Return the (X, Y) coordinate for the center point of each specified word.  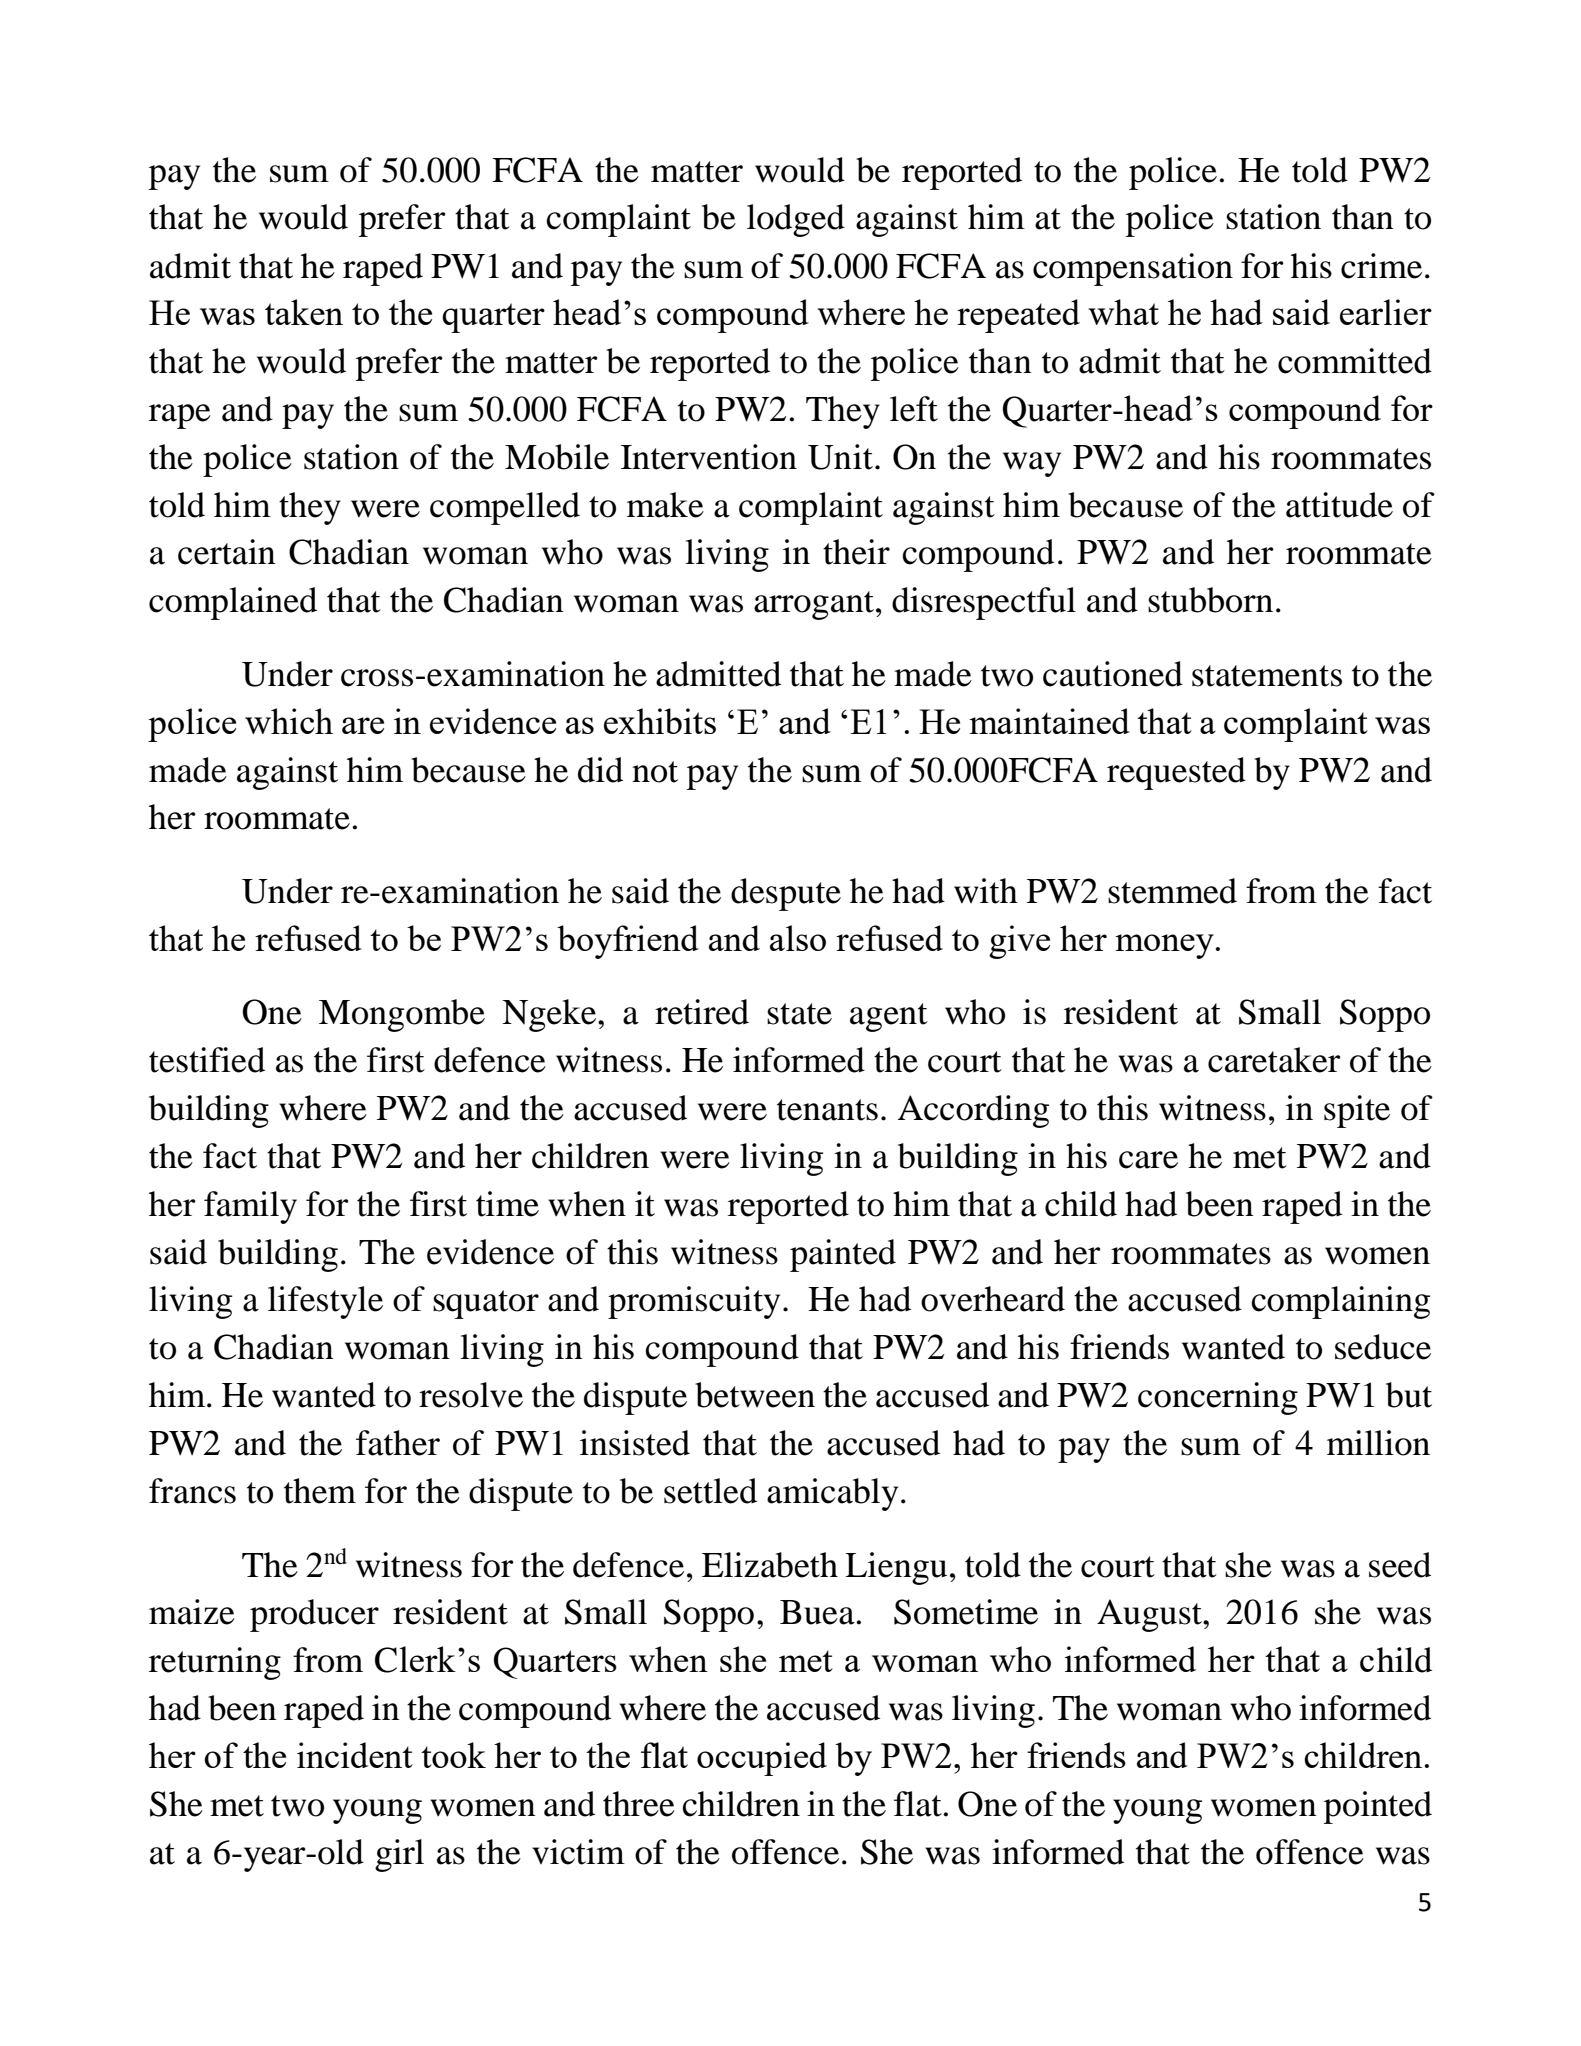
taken (304, 312)
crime (1381, 266)
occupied (762, 1759)
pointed (1378, 1807)
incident (355, 1755)
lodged (796, 220)
